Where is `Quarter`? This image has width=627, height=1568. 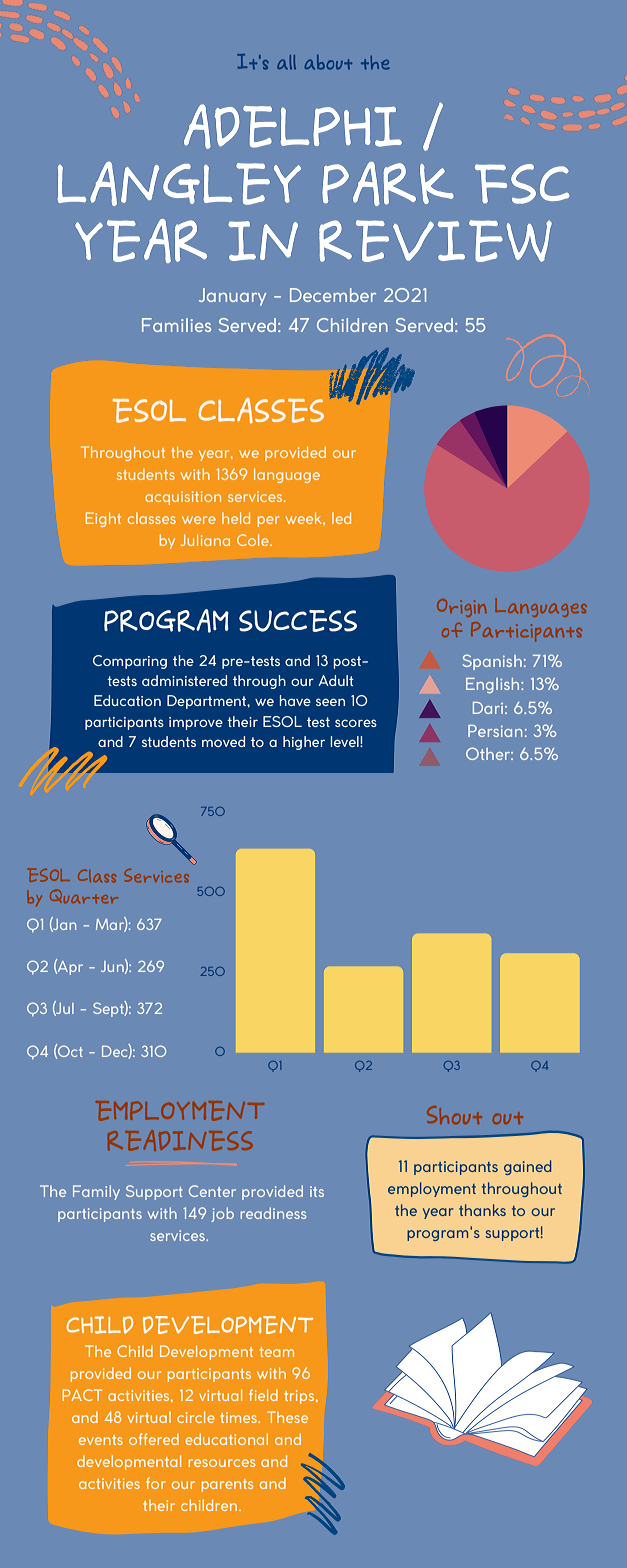
Quarter is located at coordinates (84, 896).
